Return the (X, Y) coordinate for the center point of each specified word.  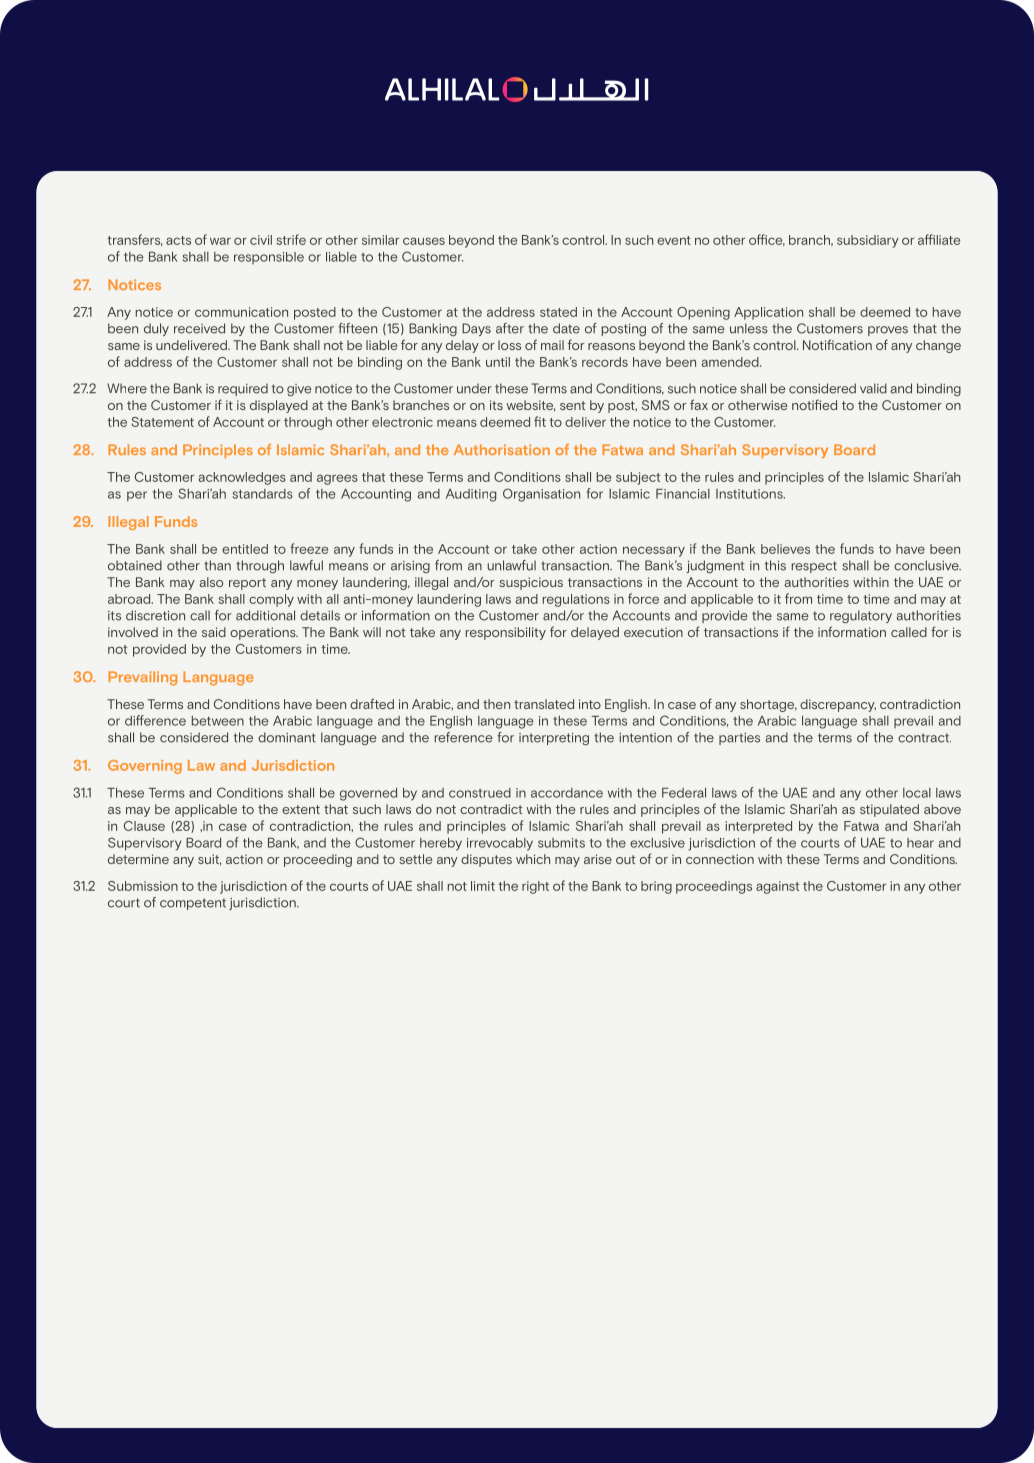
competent (193, 904)
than (217, 565)
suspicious (531, 583)
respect (814, 567)
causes (424, 241)
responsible (269, 258)
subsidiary (868, 241)
